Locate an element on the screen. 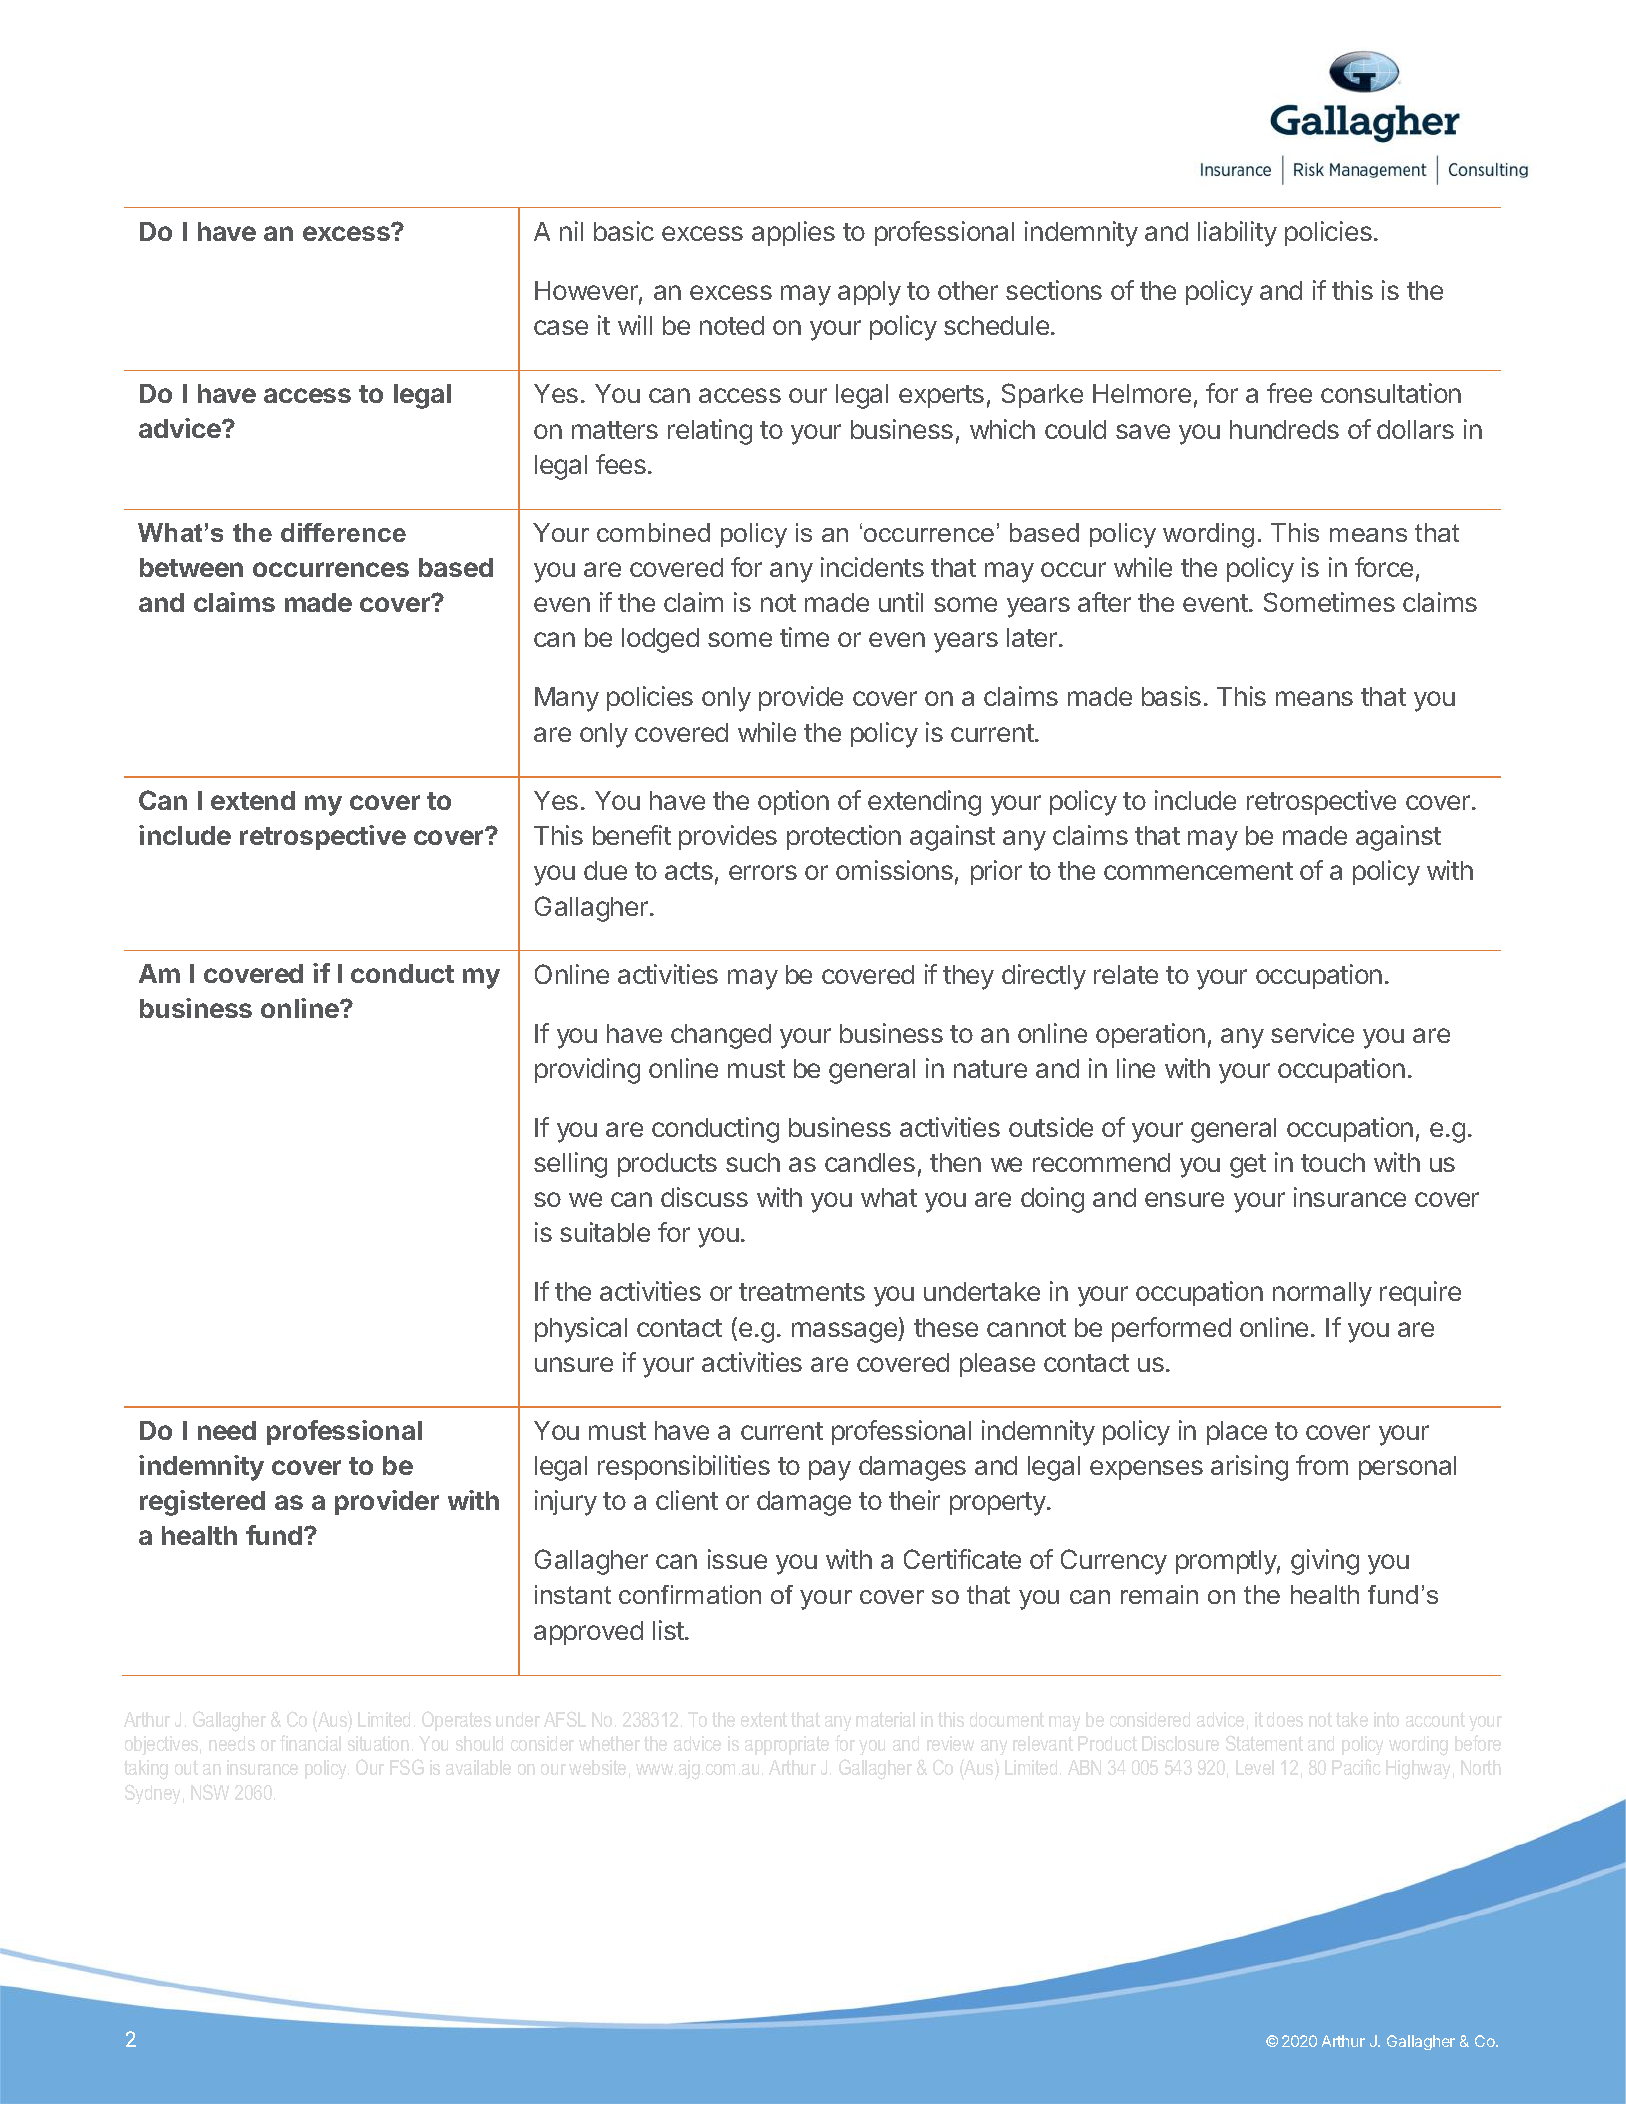 This screenshot has height=2104, width=1626. applies is located at coordinates (793, 233).
